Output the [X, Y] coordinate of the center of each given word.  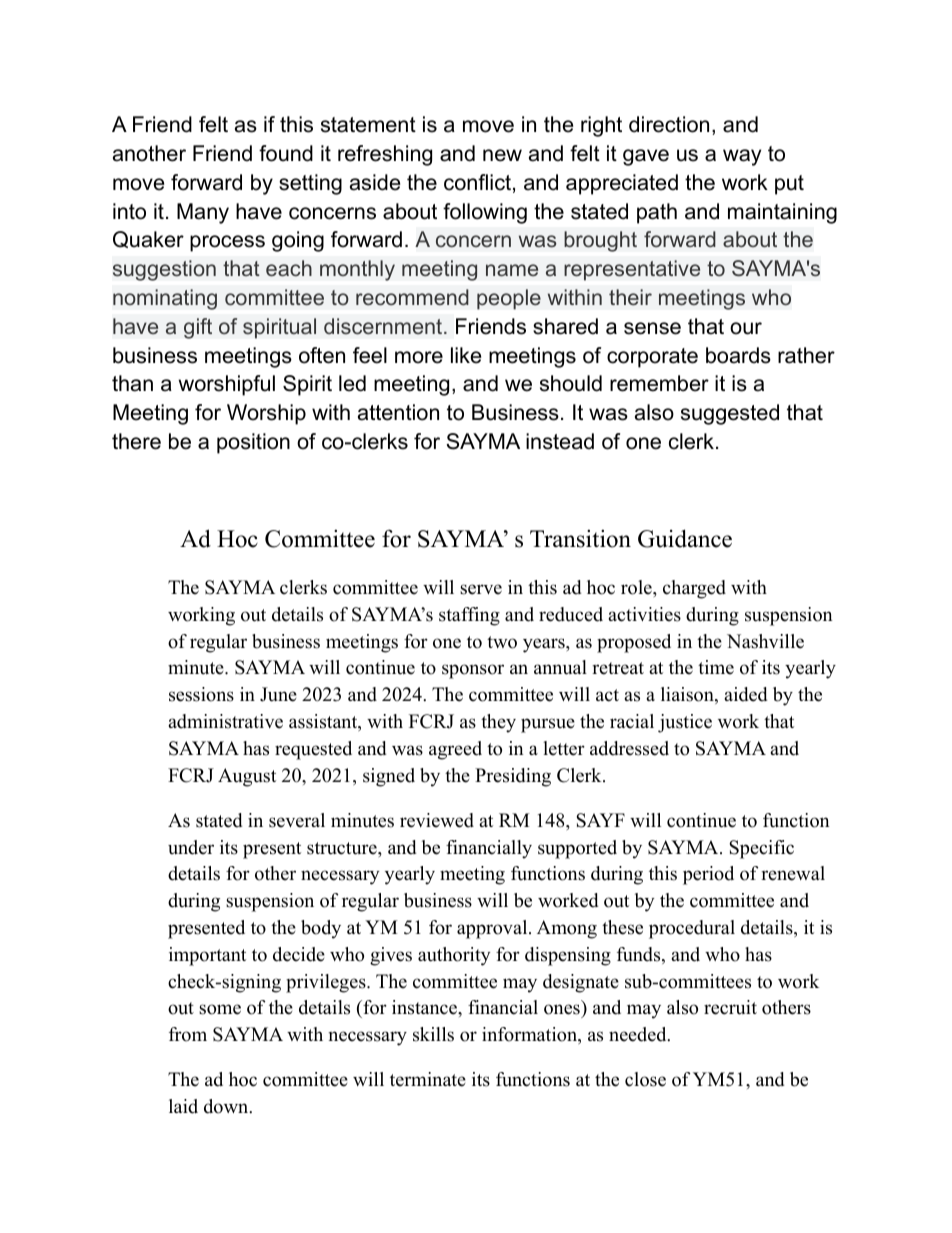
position [253, 443]
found [286, 153]
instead [560, 441]
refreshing [385, 155]
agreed [455, 750]
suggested [730, 414]
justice [685, 723]
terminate [428, 1079]
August [247, 777]
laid [183, 1106]
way [742, 157]
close [645, 1079]
